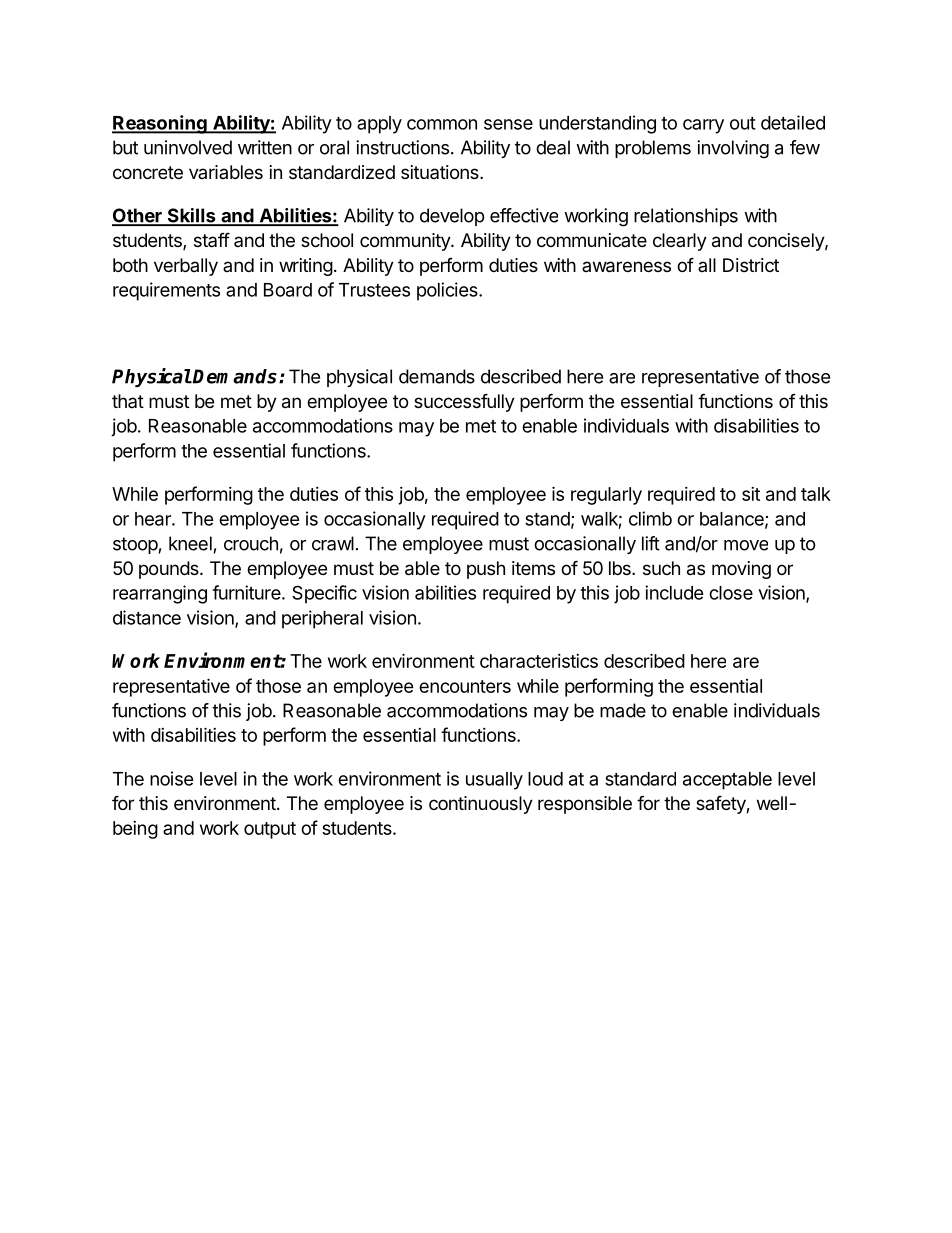  What do you see at coordinates (442, 124) in the screenshot?
I see `common` at bounding box center [442, 124].
